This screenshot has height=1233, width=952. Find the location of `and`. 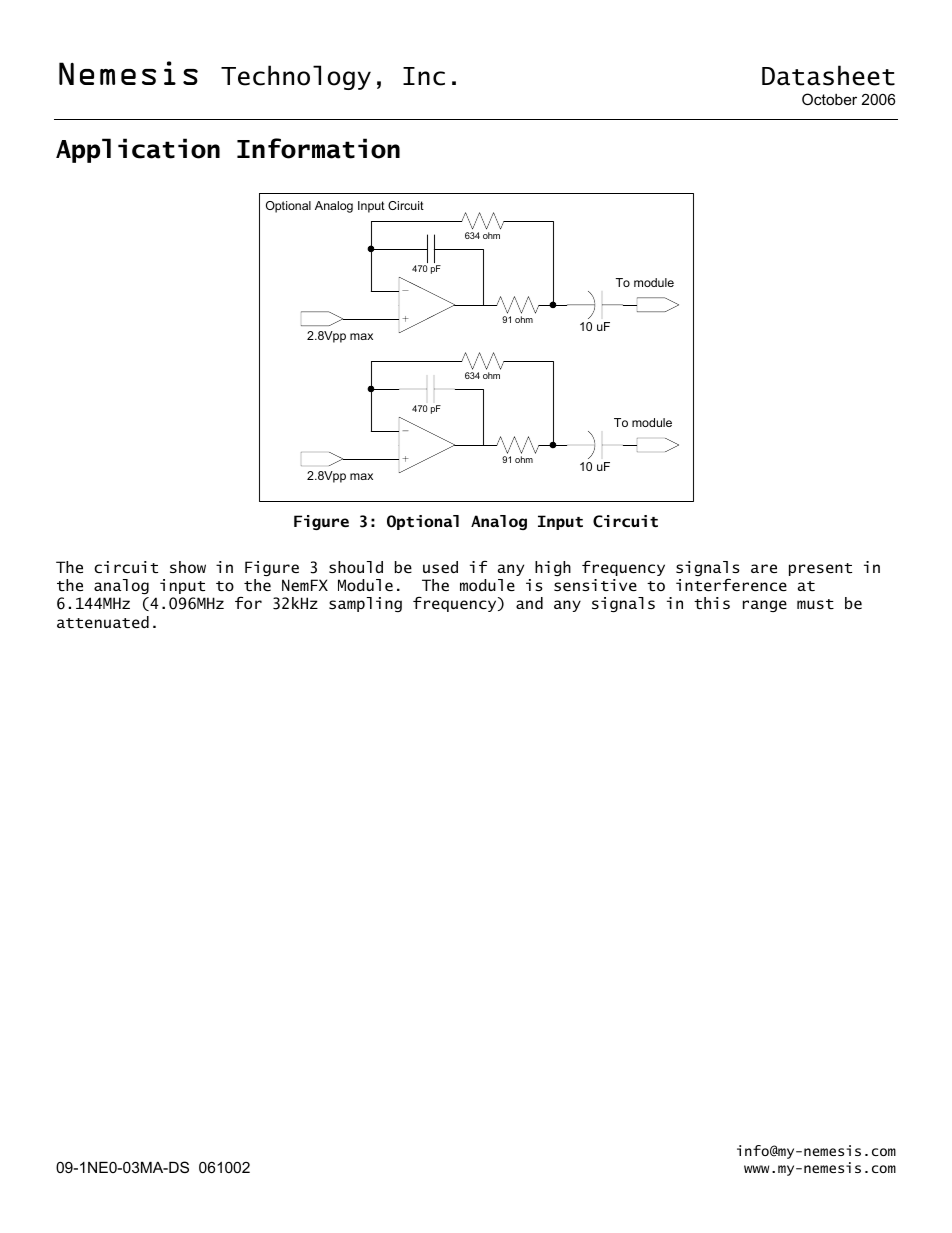

and is located at coordinates (529, 603).
